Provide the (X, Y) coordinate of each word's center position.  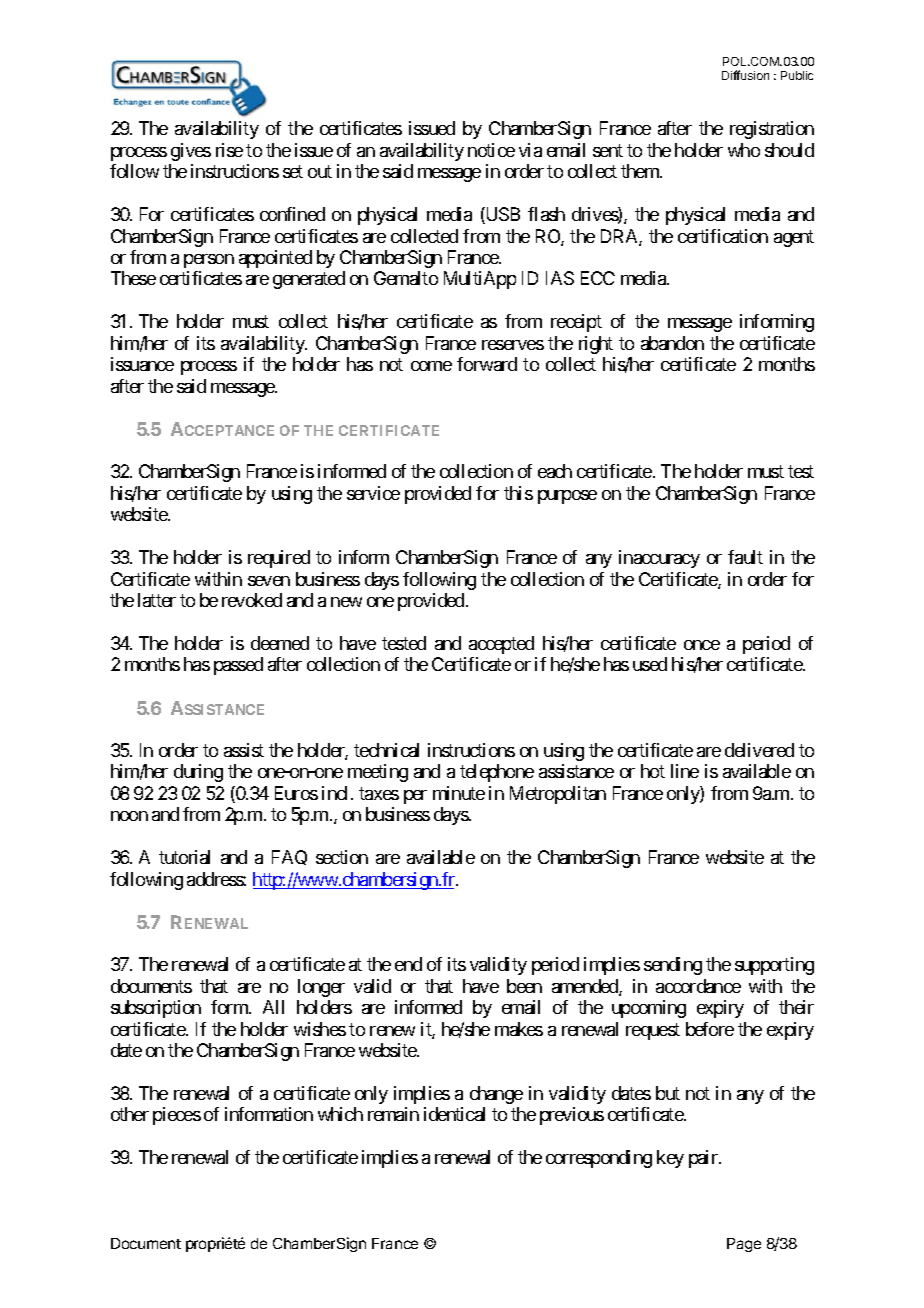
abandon (672, 343)
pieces (177, 1116)
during (198, 773)
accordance (698, 986)
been (524, 986)
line (685, 771)
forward (487, 364)
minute (459, 793)
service (373, 493)
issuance (142, 364)
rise (229, 150)
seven (269, 581)
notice (491, 150)
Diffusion (745, 75)
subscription (156, 1009)
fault (745, 557)
